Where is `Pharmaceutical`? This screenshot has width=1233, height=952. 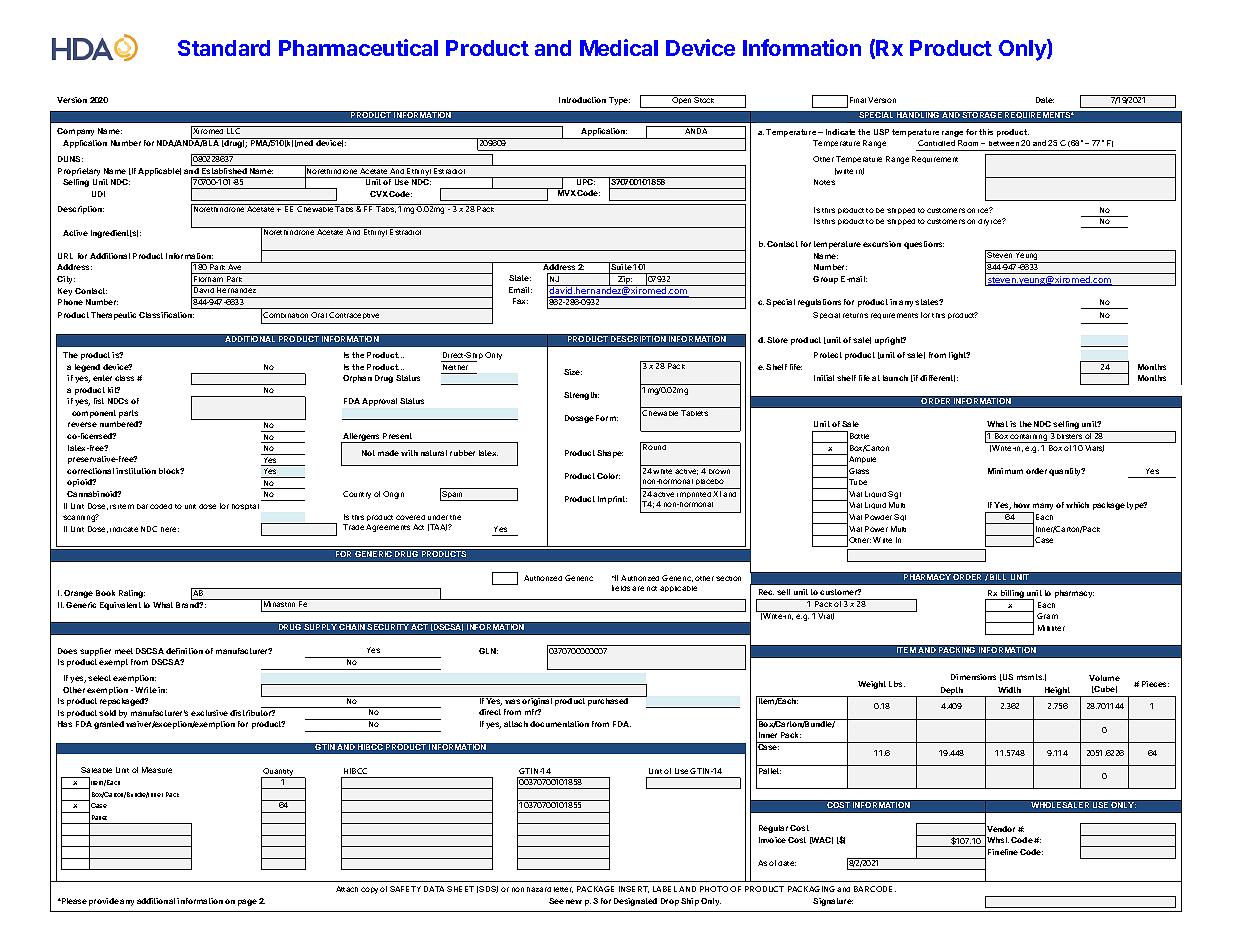
Pharmaceutical is located at coordinates (358, 47).
